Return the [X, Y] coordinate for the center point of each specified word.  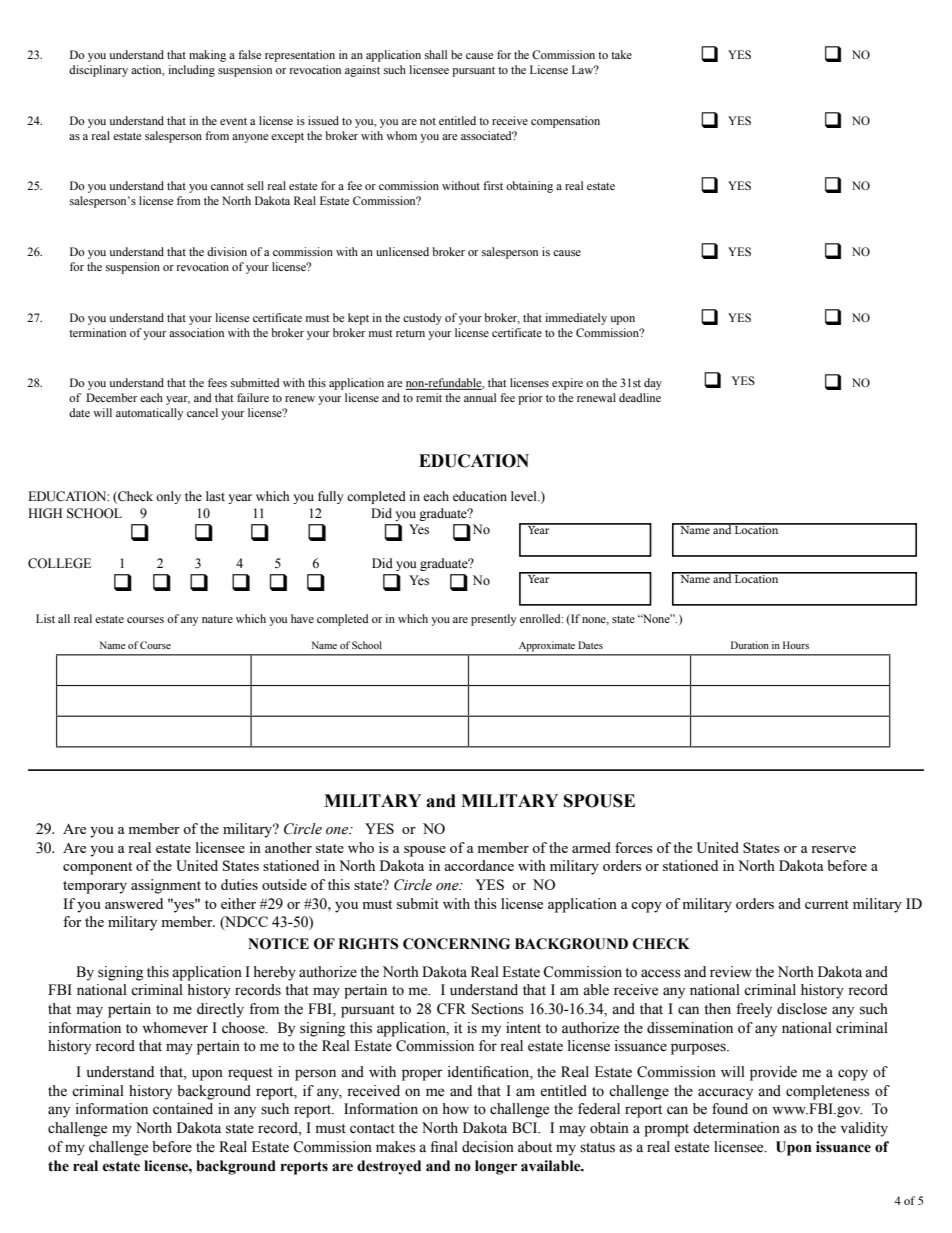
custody [422, 319]
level [525, 496]
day [653, 384]
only [168, 497]
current [827, 904]
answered [134, 903]
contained [183, 1109]
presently [494, 620]
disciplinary [98, 71]
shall [436, 54]
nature [217, 619]
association [196, 332]
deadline [640, 397]
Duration [750, 645]
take [621, 54]
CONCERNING [456, 944]
